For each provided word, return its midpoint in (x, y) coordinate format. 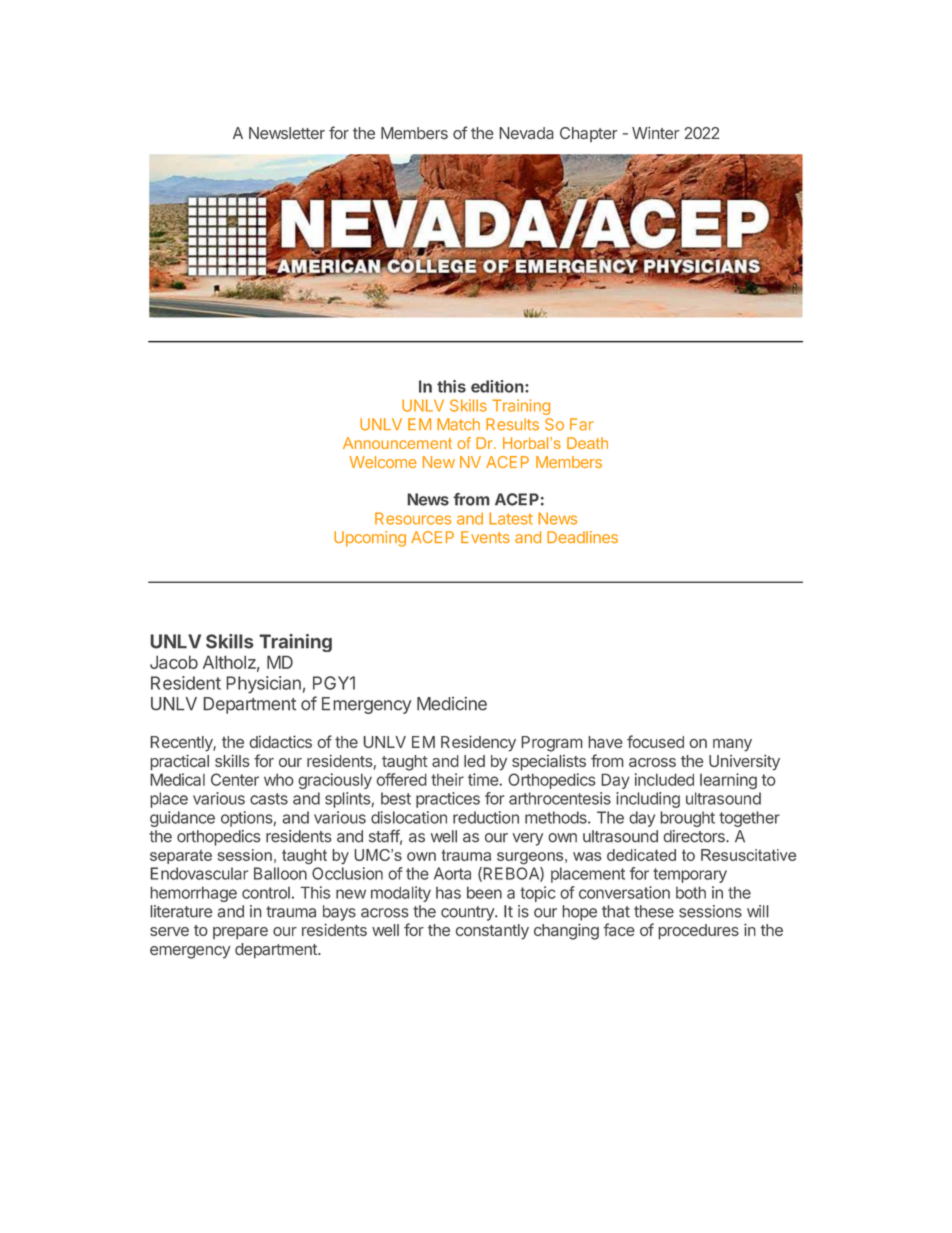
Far (581, 424)
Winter (655, 133)
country (468, 913)
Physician (263, 685)
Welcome (383, 462)
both (691, 892)
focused (655, 741)
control (266, 893)
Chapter (588, 134)
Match (458, 424)
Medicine (452, 704)
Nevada (526, 133)
